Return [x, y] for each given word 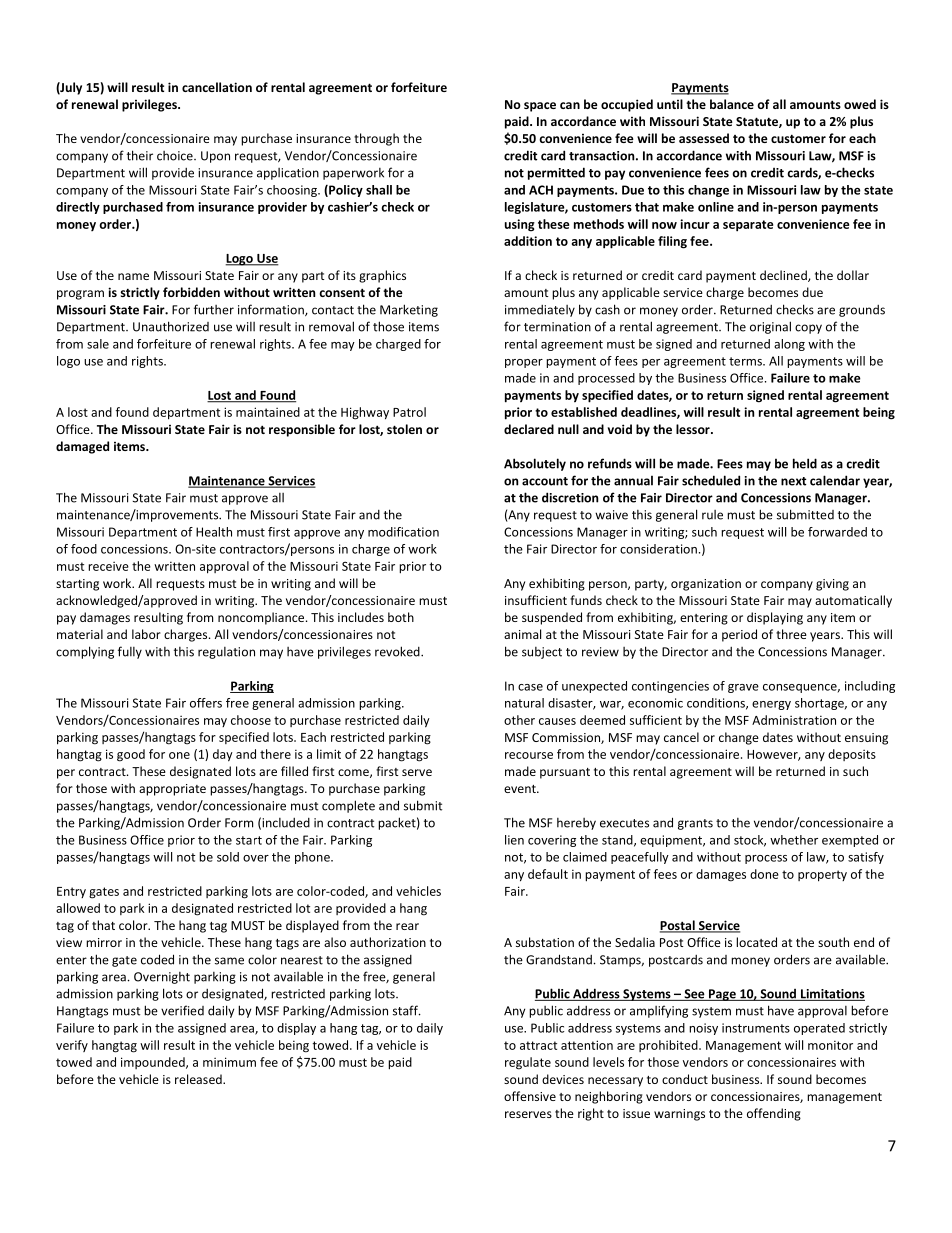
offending [774, 1114]
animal [522, 634]
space [540, 107]
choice [176, 156]
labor [146, 634]
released [199, 1079]
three [791, 634]
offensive [530, 1096]
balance [732, 104]
